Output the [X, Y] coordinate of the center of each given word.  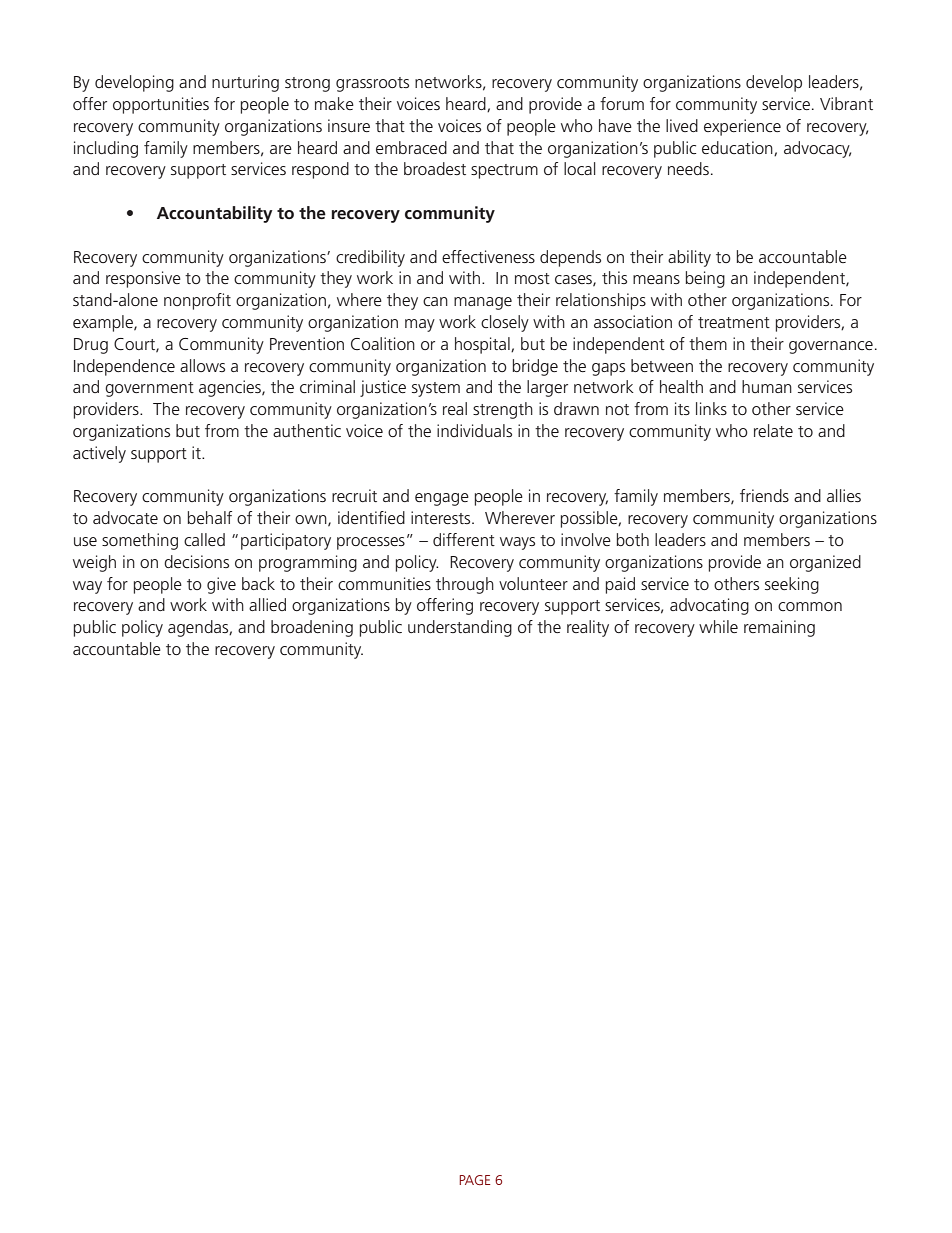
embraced [411, 147]
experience [742, 127]
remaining [779, 628]
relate [773, 430]
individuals [474, 430]
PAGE [474, 1180]
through [465, 585]
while [718, 626]
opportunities [161, 105]
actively [99, 454]
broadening [312, 628]
